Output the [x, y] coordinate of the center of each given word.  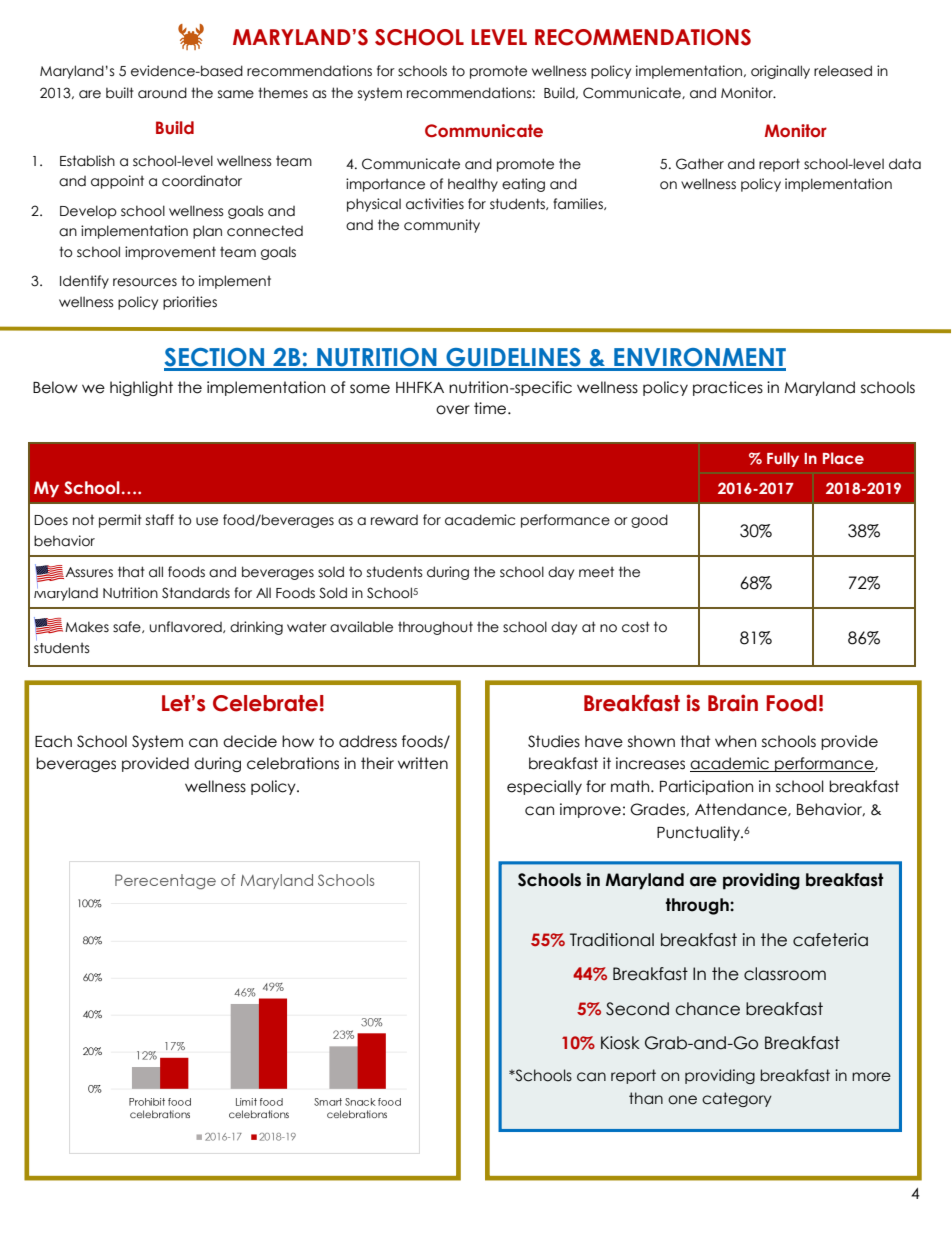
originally [780, 72]
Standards [196, 593]
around [162, 93]
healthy [473, 185]
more [871, 1077]
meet [596, 572]
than [646, 1098]
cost [636, 627]
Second [637, 1009]
